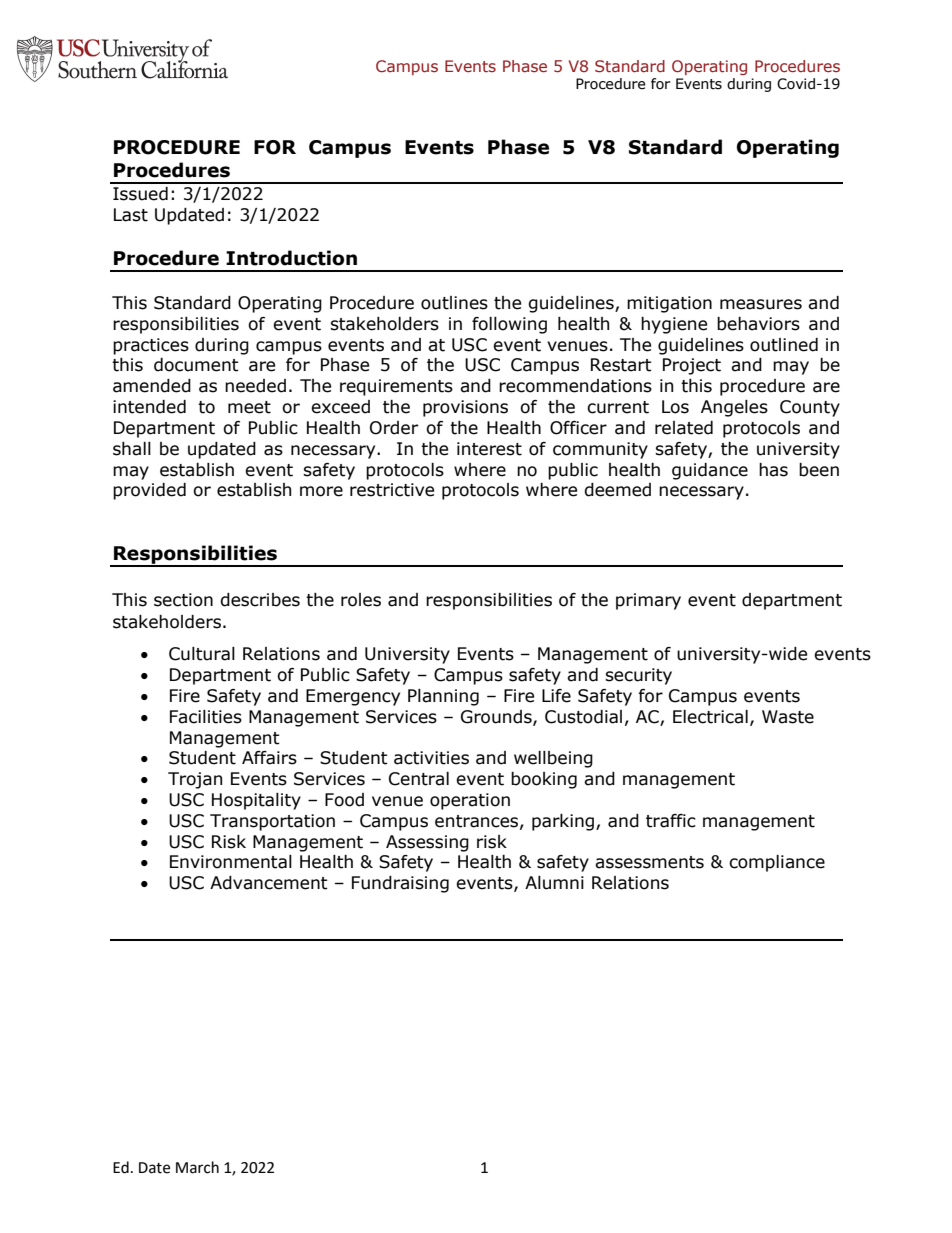  I want to click on March, so click(197, 1167).
